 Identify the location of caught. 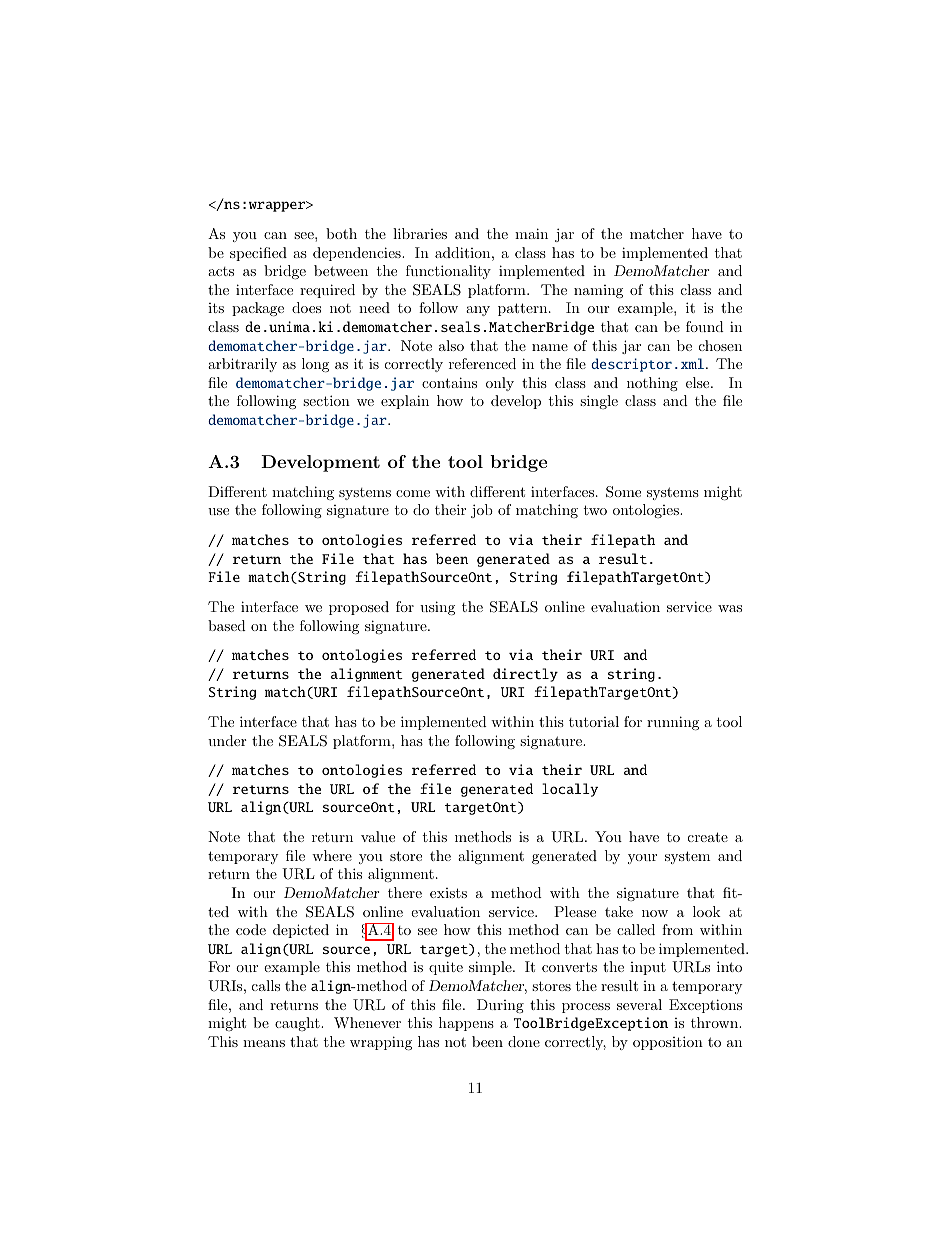
(298, 1024).
